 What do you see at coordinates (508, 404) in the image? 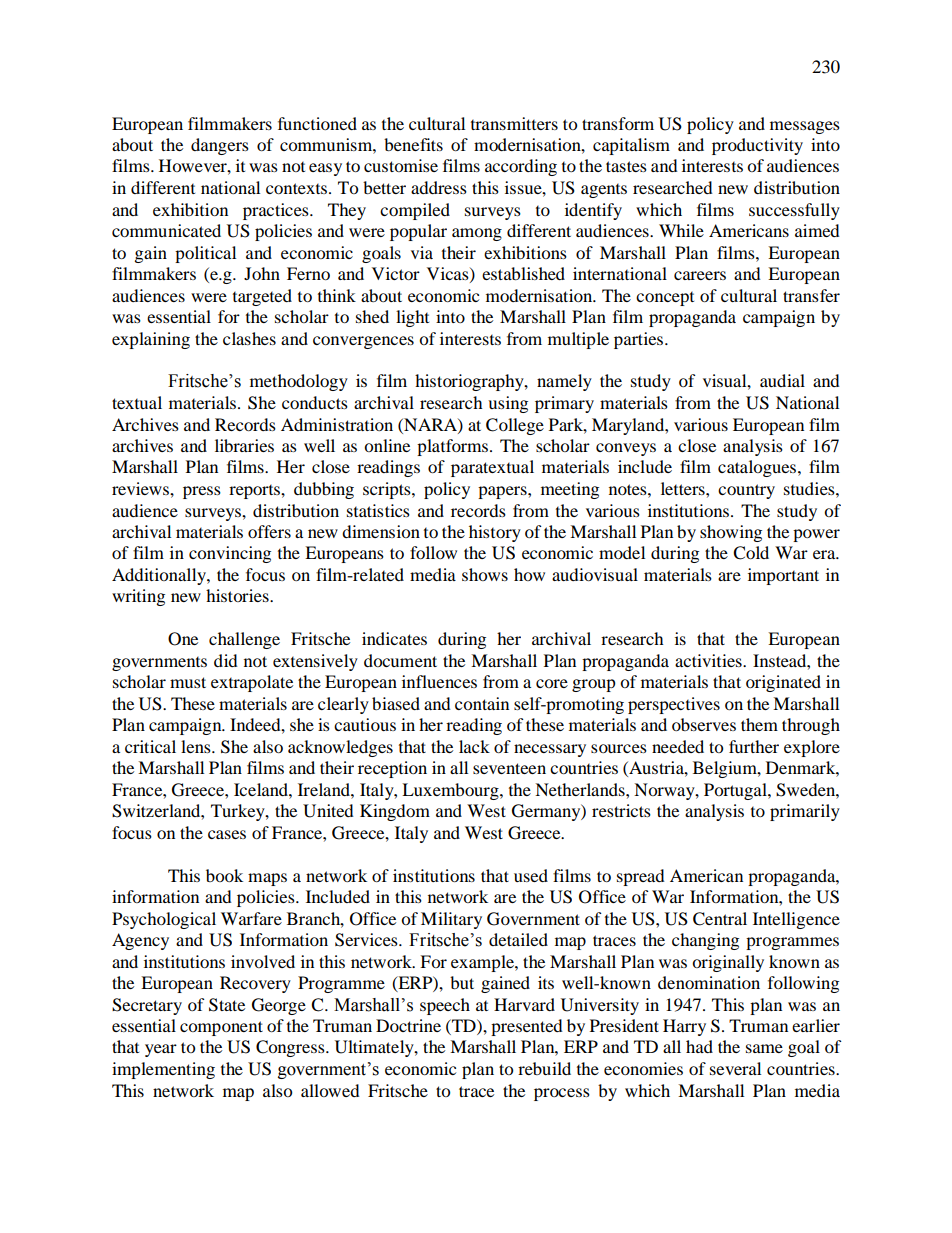
I see `using` at bounding box center [508, 404].
